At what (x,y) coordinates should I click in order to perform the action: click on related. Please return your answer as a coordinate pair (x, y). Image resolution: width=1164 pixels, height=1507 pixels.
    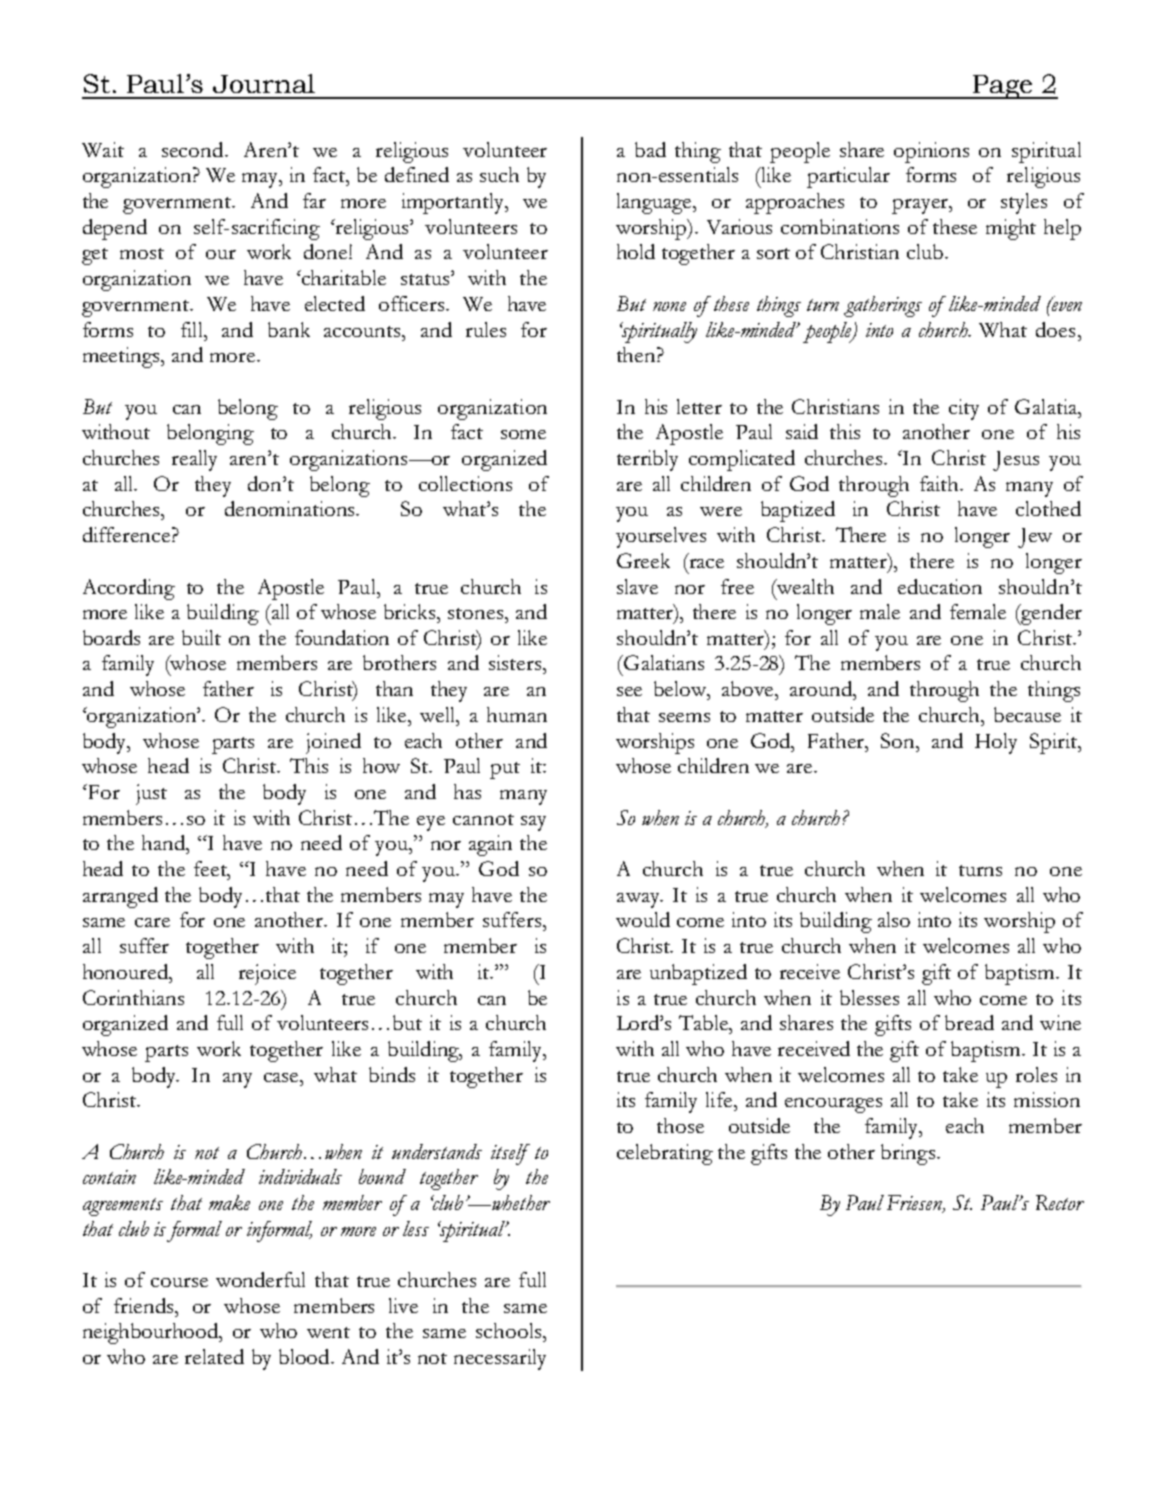
    Looking at the image, I should click on (214, 1356).
